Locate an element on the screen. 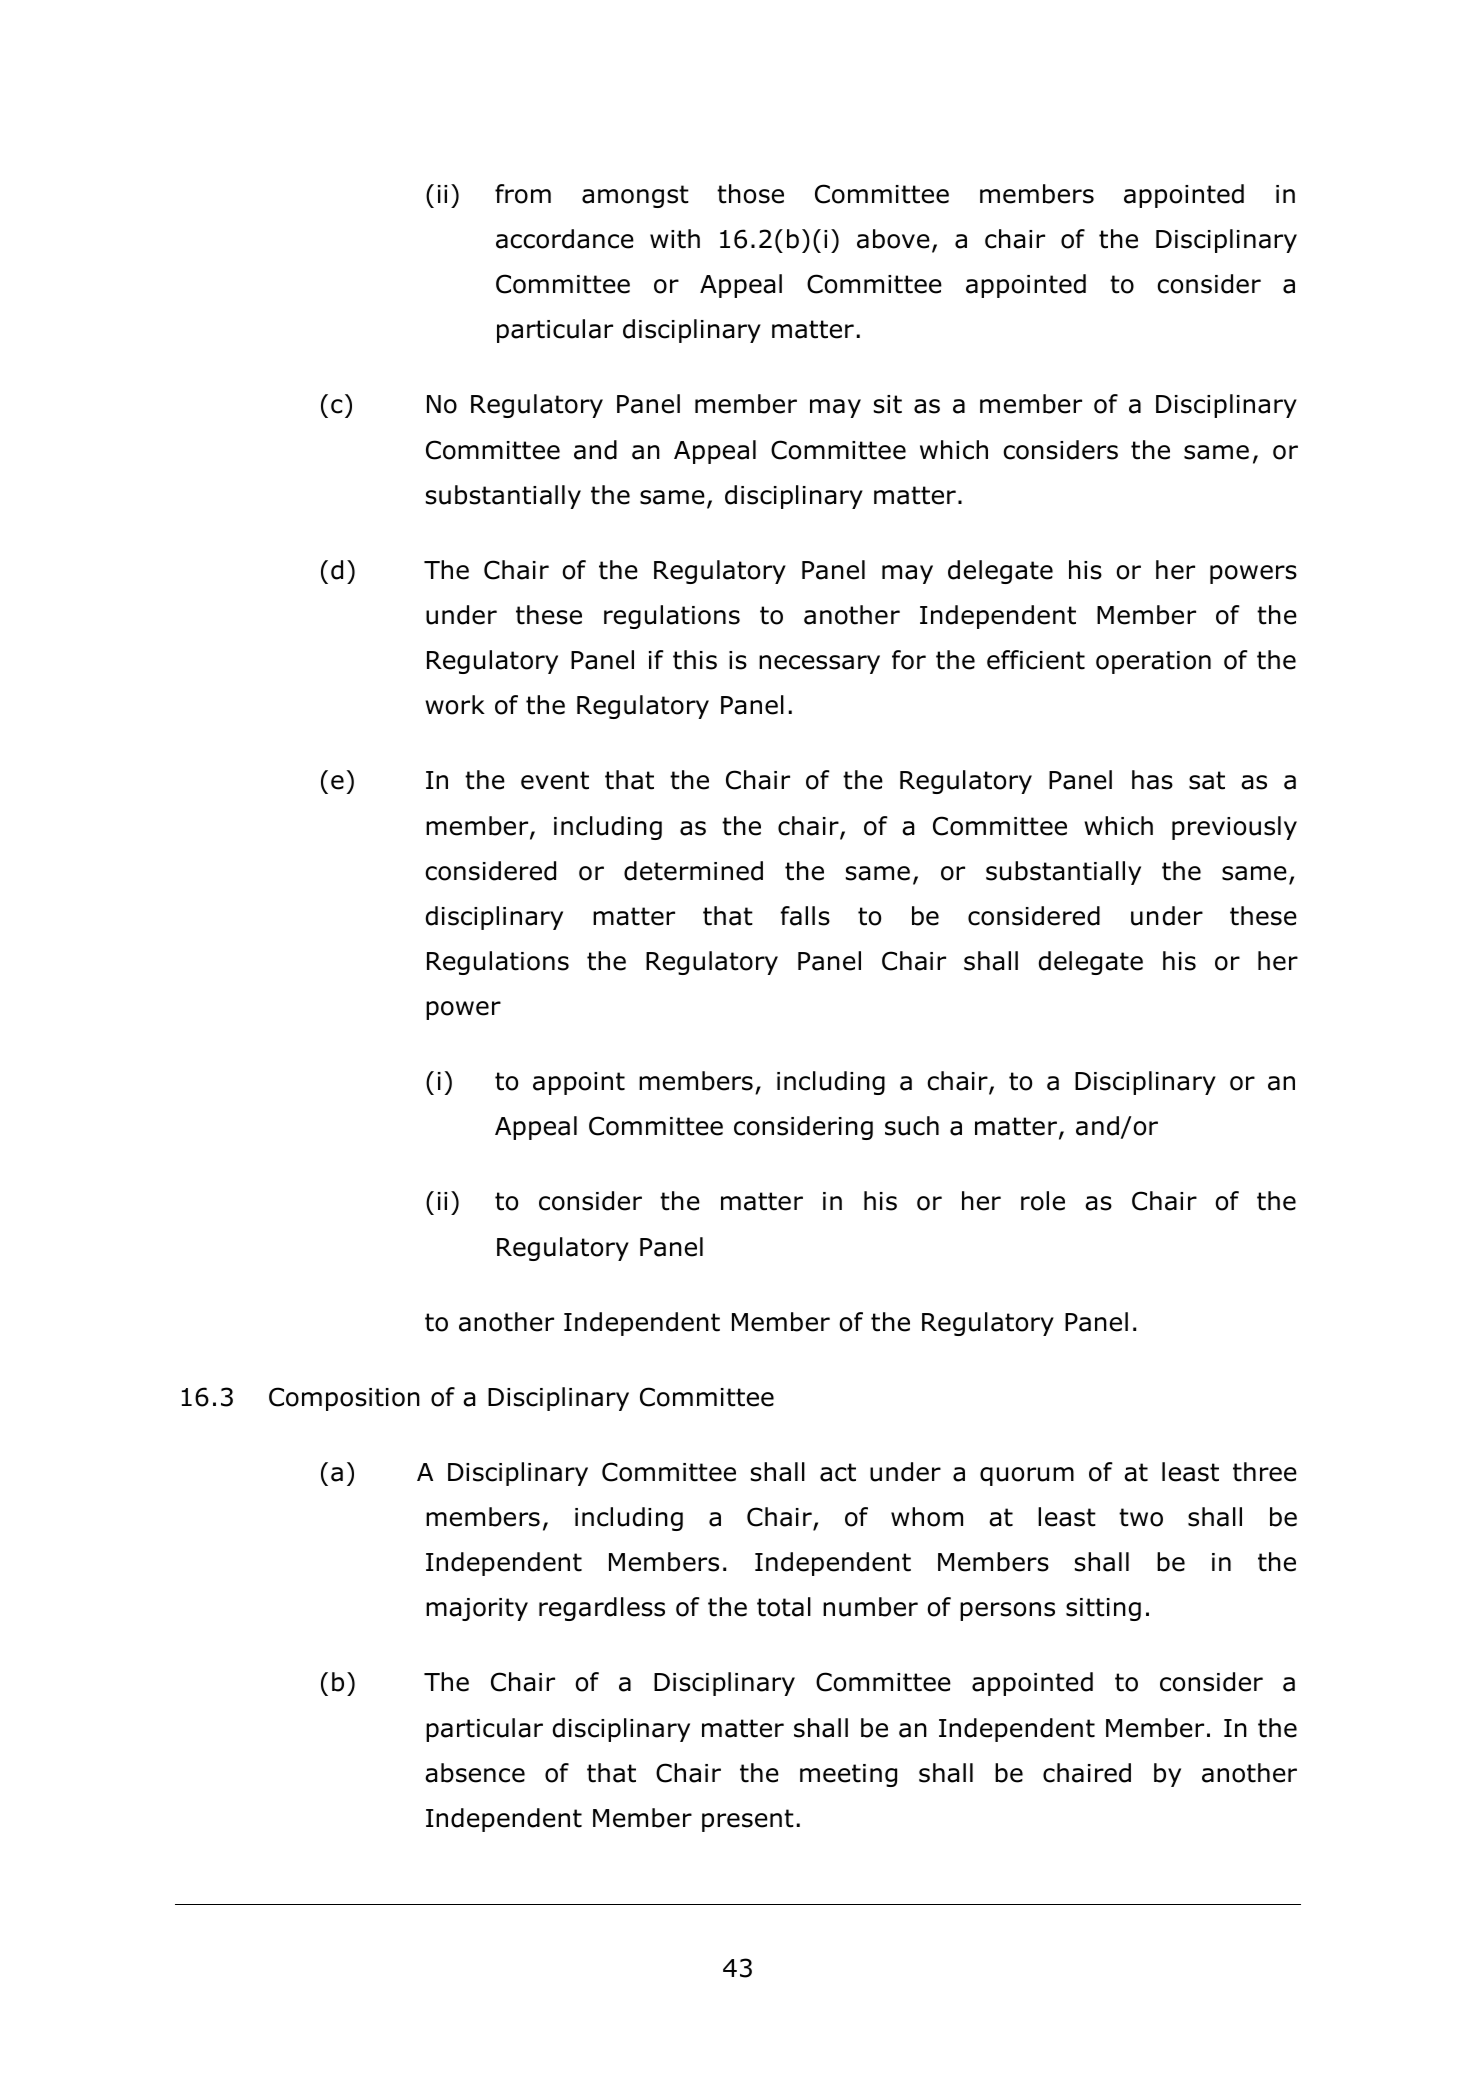 This screenshot has height=2087, width=1476. above is located at coordinates (893, 239).
